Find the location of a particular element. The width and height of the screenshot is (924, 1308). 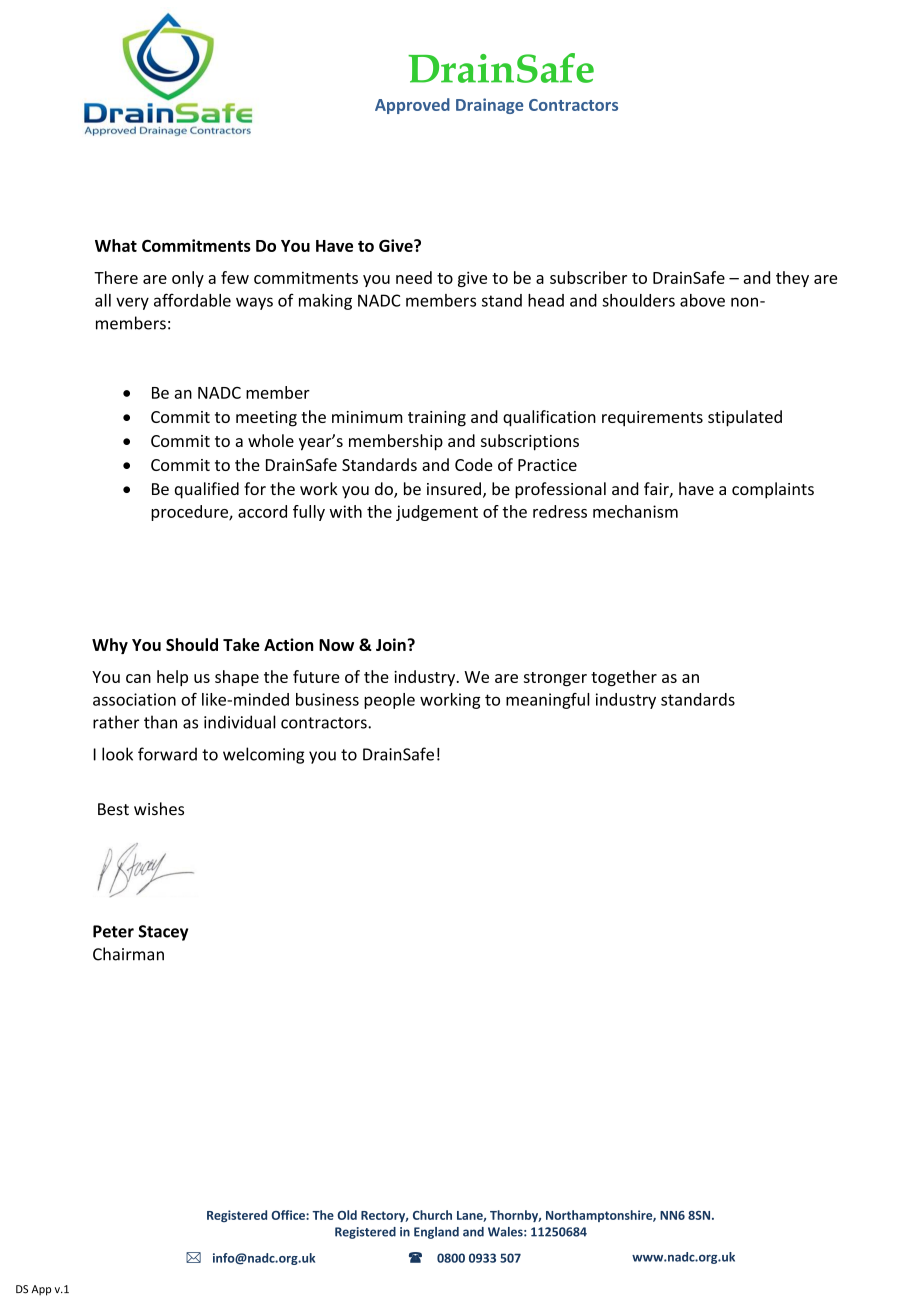

What is located at coordinates (116, 245).
